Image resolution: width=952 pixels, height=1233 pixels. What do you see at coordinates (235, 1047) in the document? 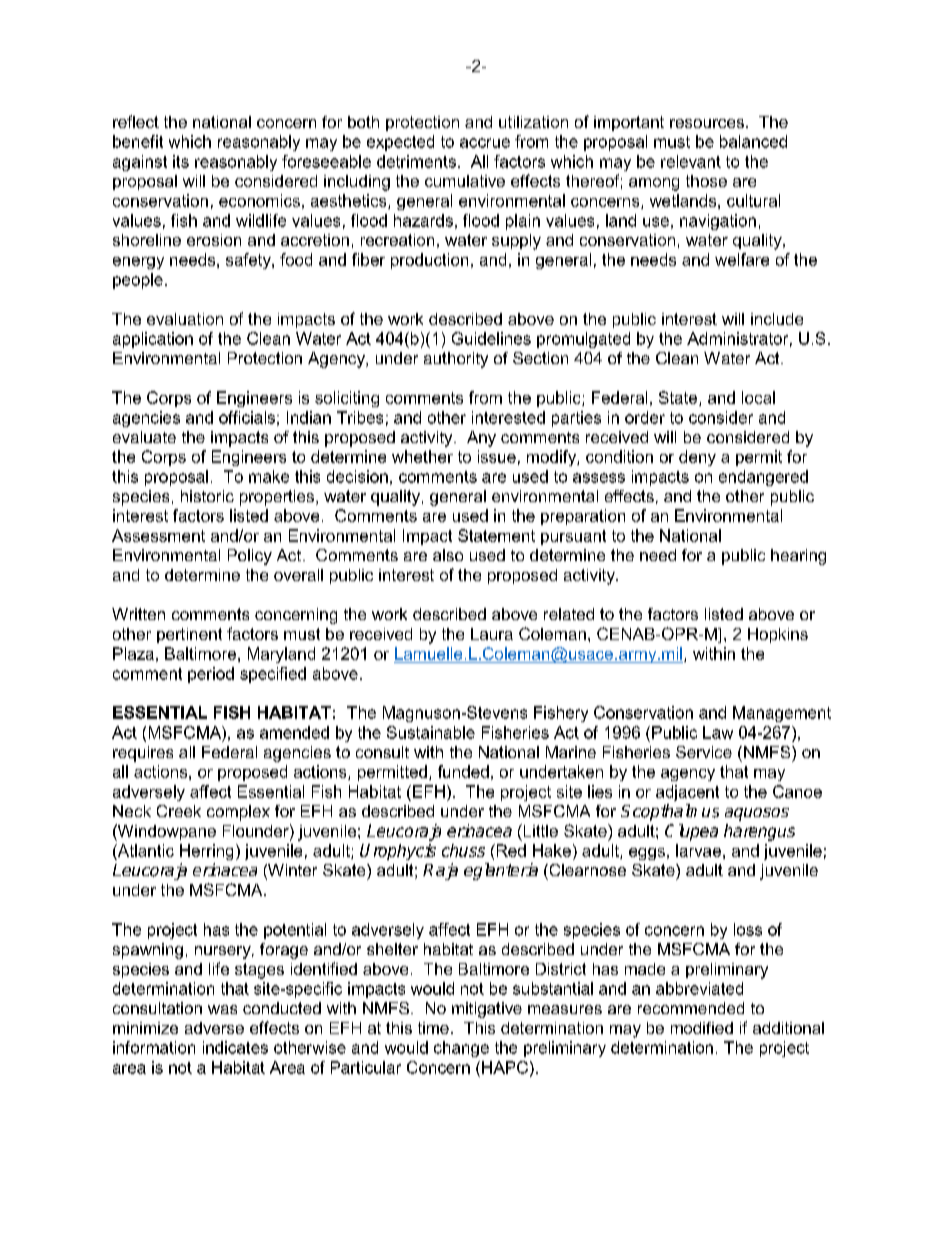
I see `indicates` at bounding box center [235, 1047].
